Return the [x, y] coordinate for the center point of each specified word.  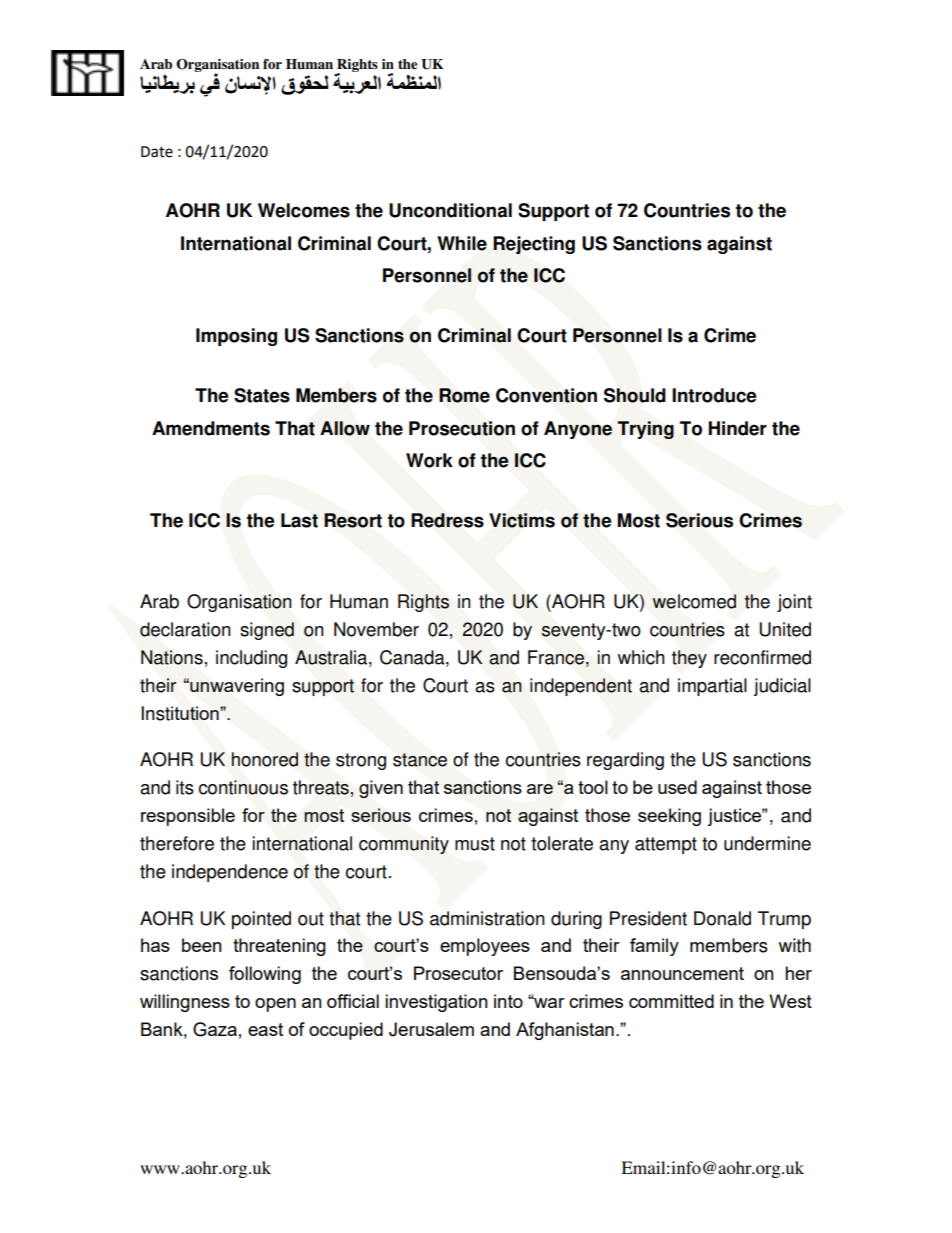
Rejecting [534, 245]
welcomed [694, 601]
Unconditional [450, 210]
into [508, 1001]
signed [267, 631]
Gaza [215, 1029]
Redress [447, 520]
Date [157, 152]
